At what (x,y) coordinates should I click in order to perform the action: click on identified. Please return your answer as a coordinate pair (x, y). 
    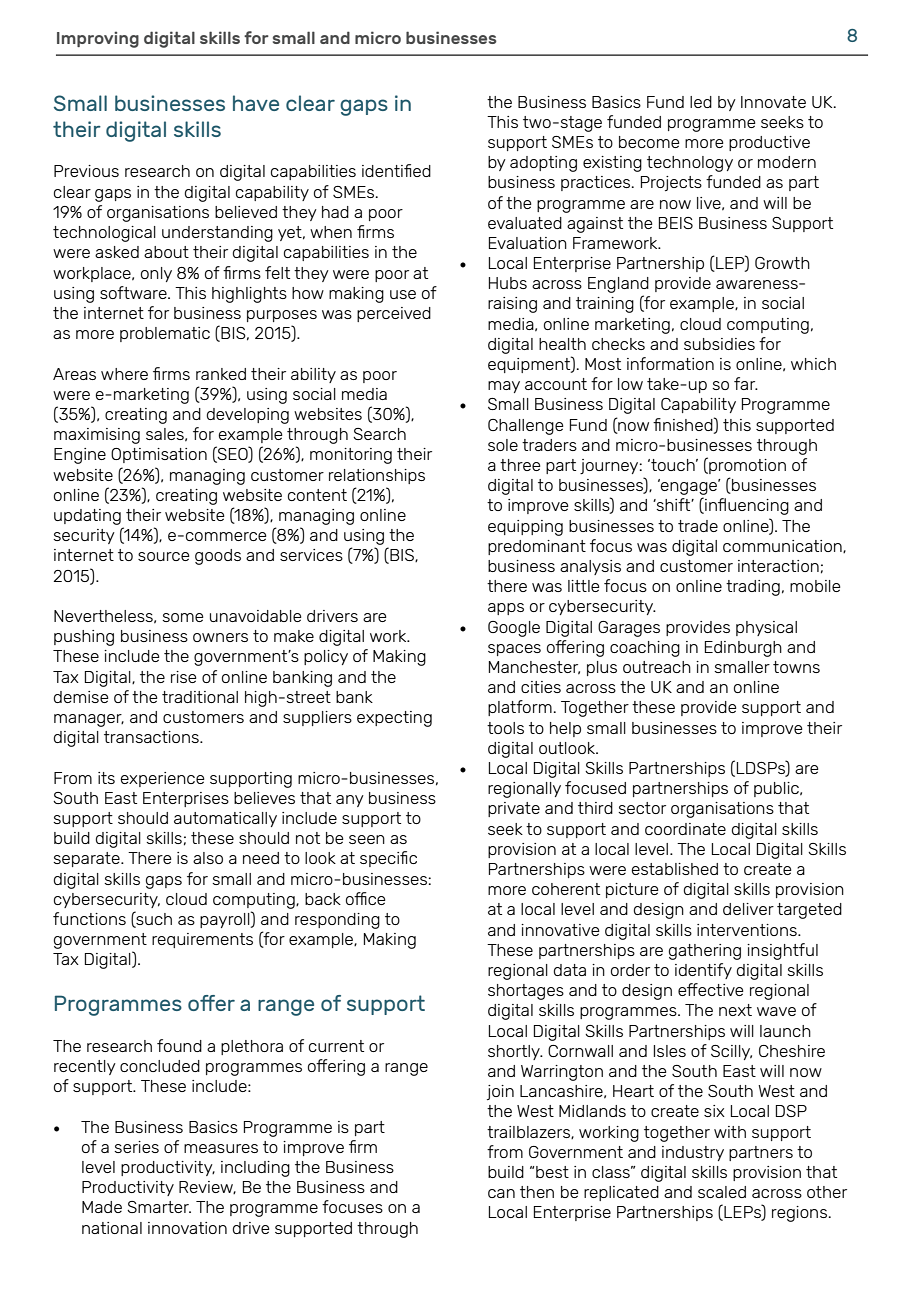
    Looking at the image, I should click on (396, 170).
